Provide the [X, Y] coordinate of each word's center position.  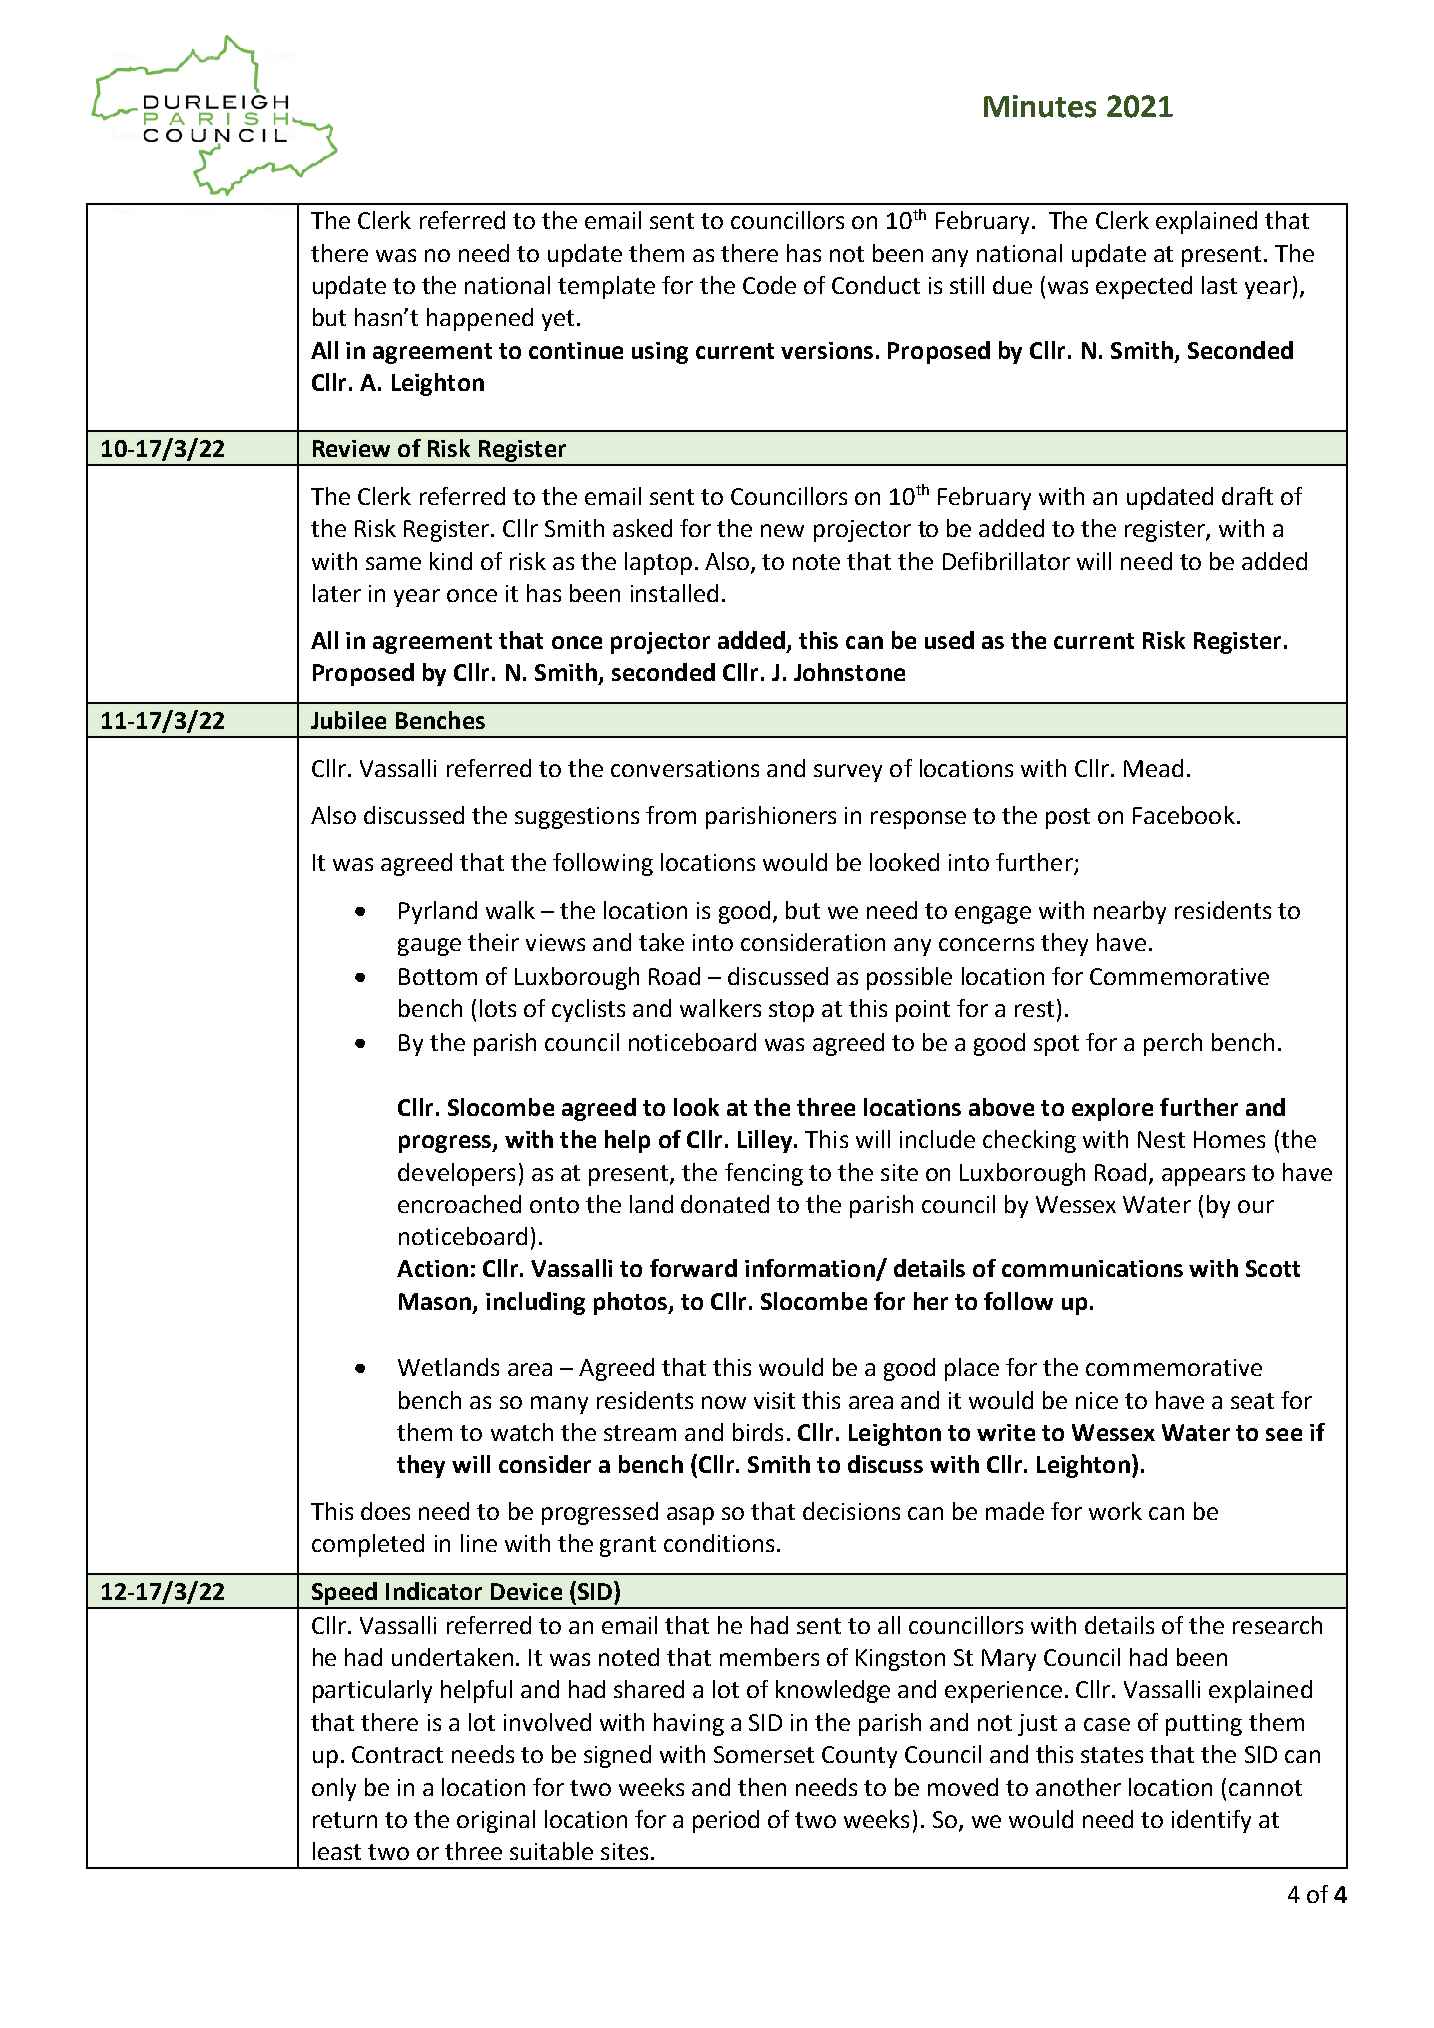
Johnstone [849, 672]
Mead [1153, 768]
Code [769, 285]
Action [432, 1268]
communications [1092, 1268]
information [811, 1269]
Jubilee [348, 720]
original [496, 1821]
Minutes [1040, 106]
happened [480, 319]
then [762, 1787]
